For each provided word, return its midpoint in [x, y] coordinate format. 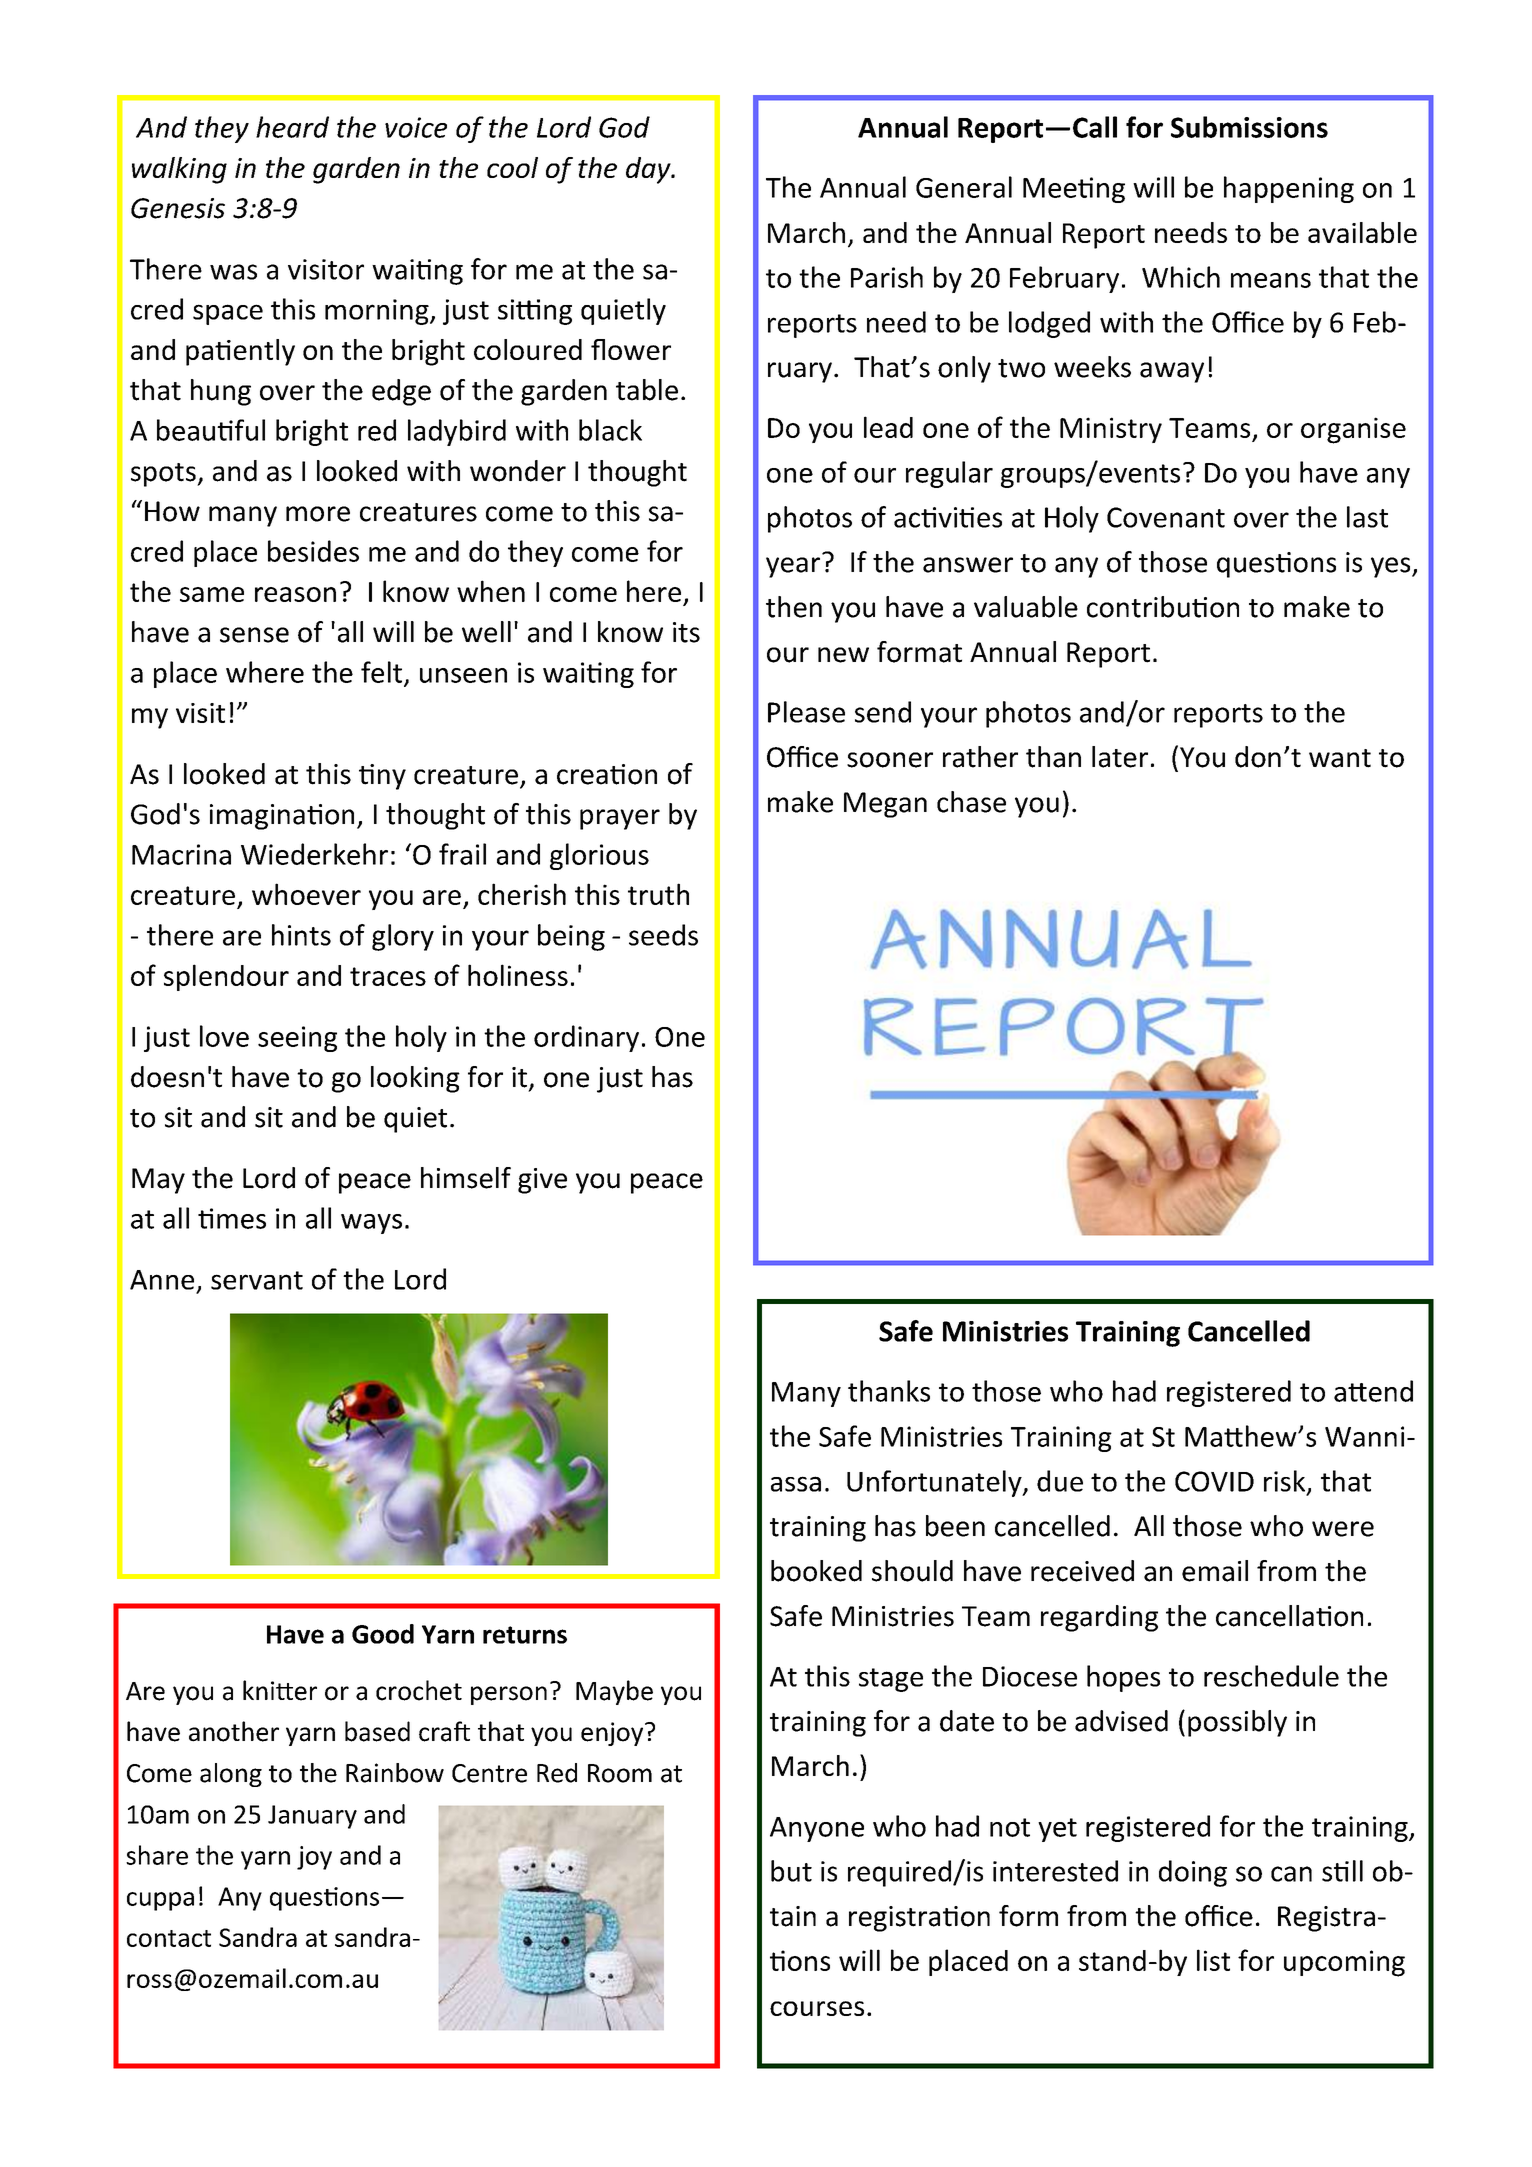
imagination [282, 817]
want [1340, 758]
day [649, 170]
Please [806, 712]
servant [257, 1280]
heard [292, 127]
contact [169, 1938]
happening [1289, 189]
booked [816, 1571]
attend [1373, 1391]
